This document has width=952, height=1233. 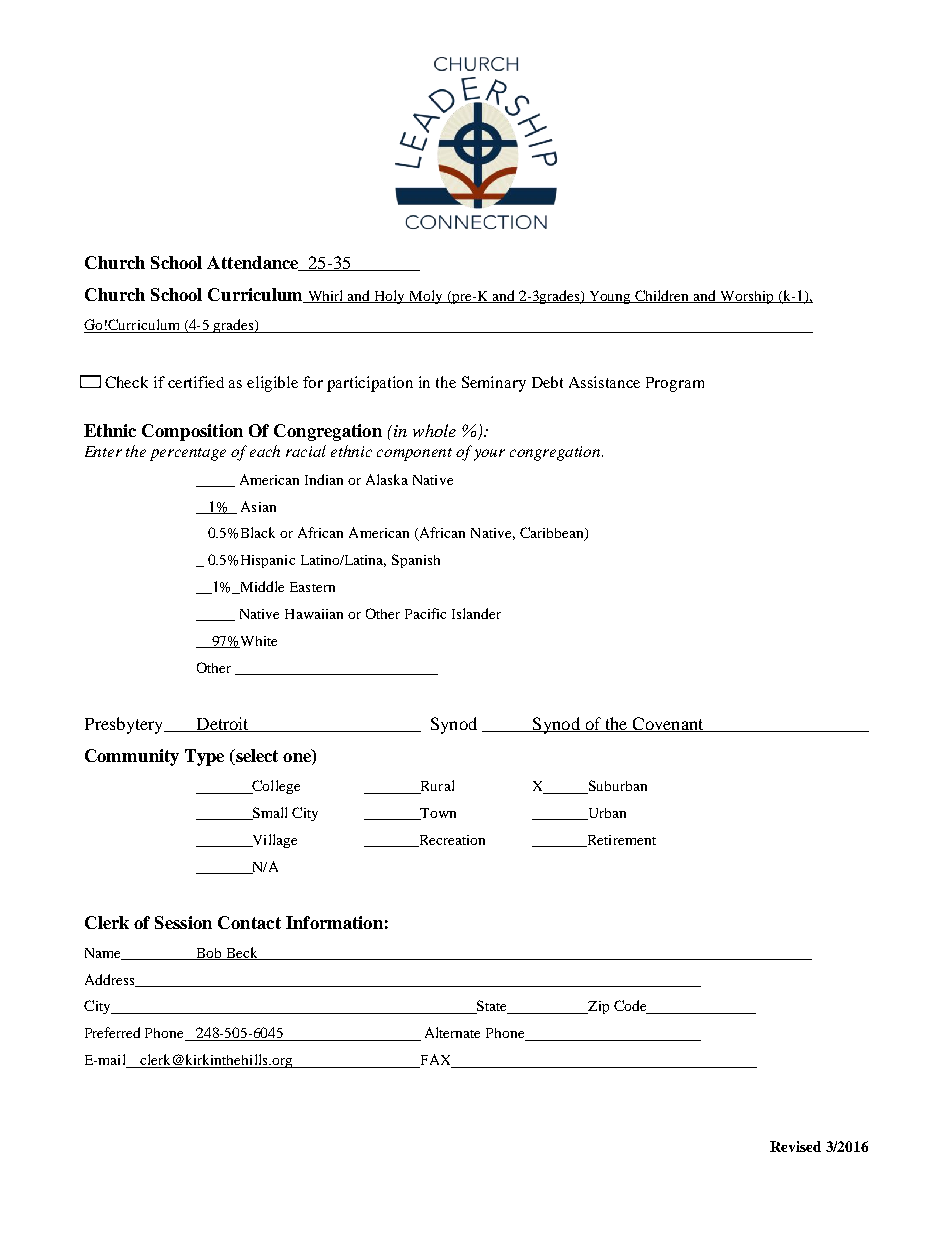 What do you see at coordinates (112, 1032) in the document?
I see `Preferred` at bounding box center [112, 1032].
